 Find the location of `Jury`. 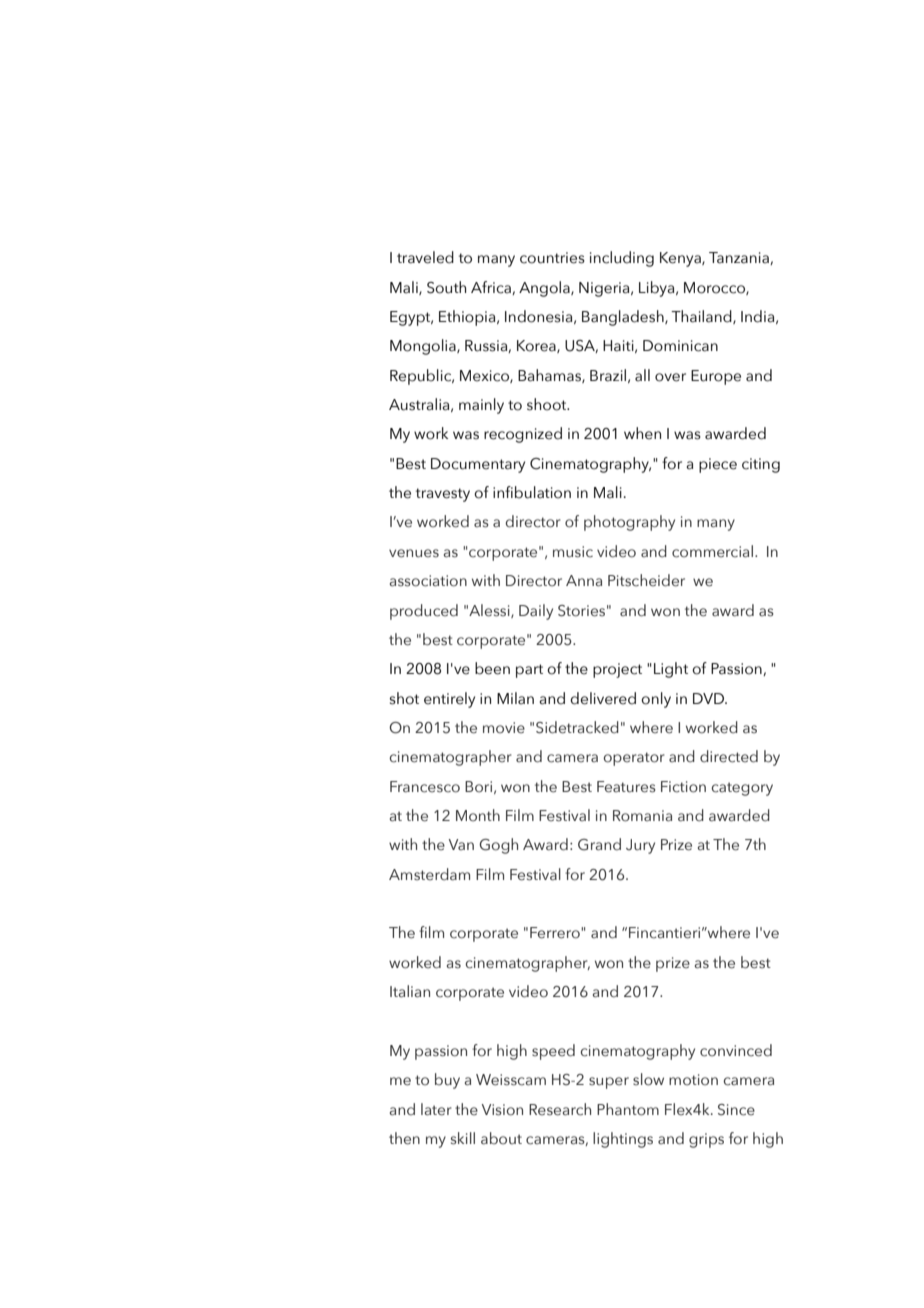

Jury is located at coordinates (640, 846).
